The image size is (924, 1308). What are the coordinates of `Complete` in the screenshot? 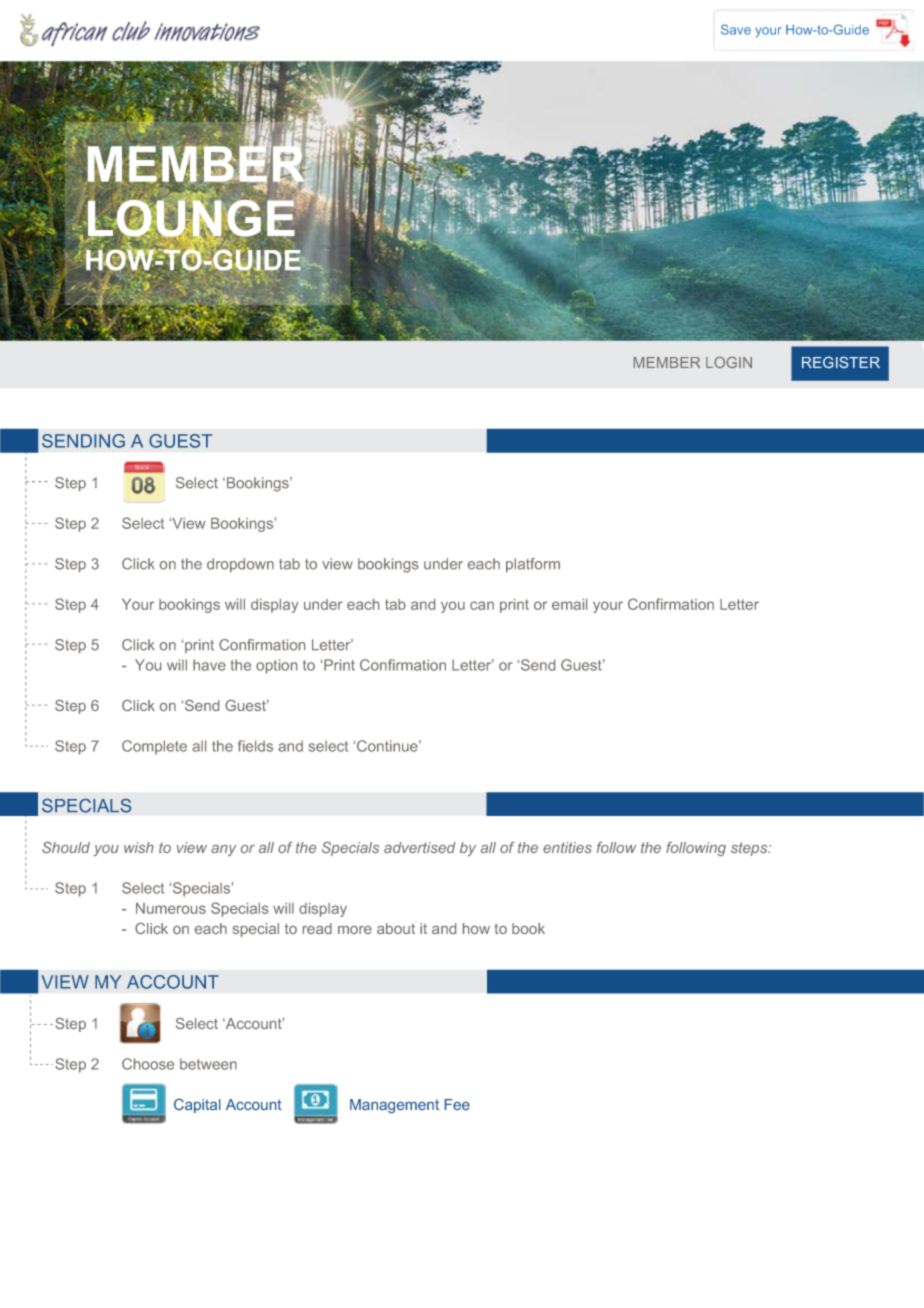 It's located at (154, 747).
